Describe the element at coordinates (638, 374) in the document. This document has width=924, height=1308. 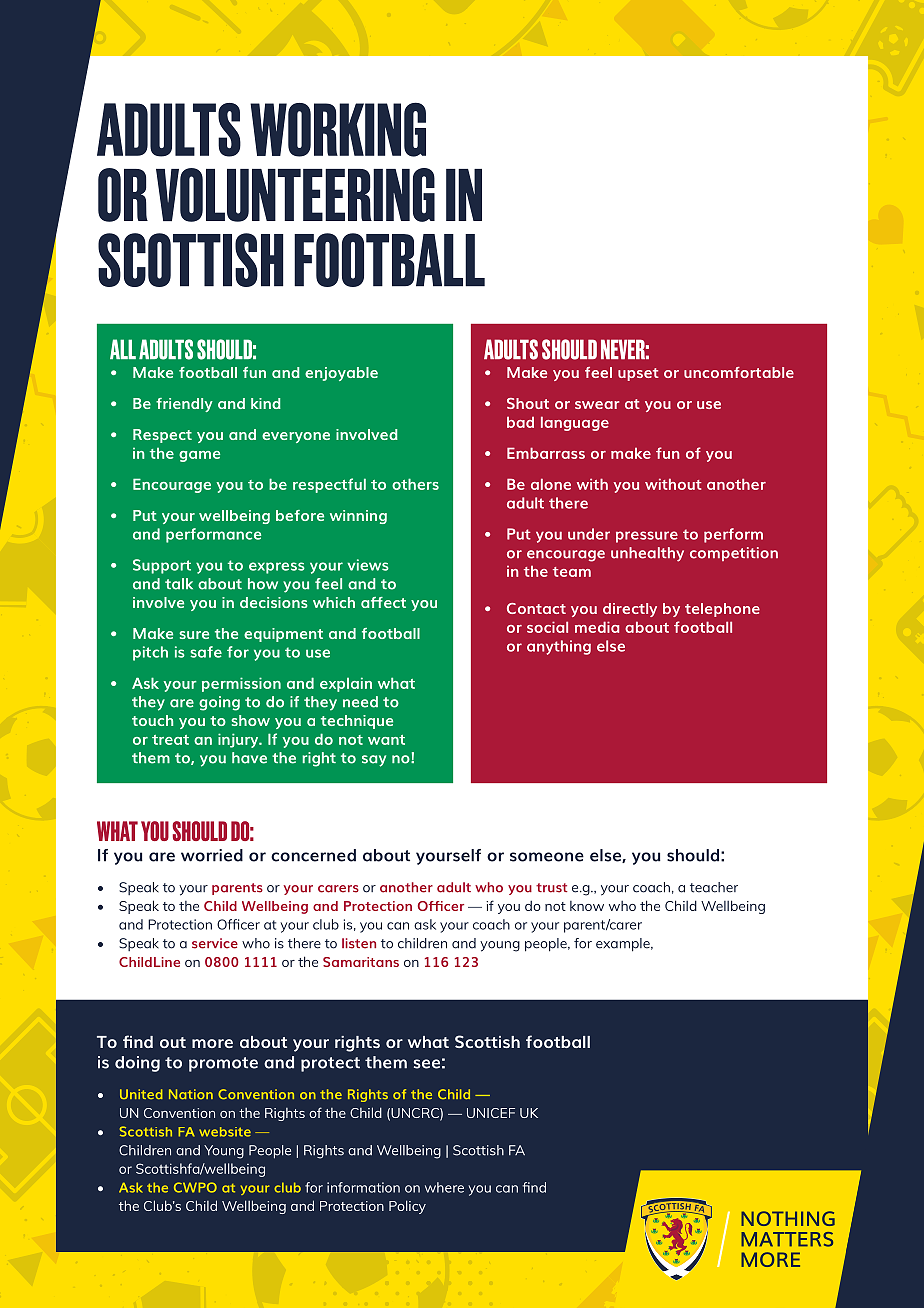
I see `upset` at that location.
